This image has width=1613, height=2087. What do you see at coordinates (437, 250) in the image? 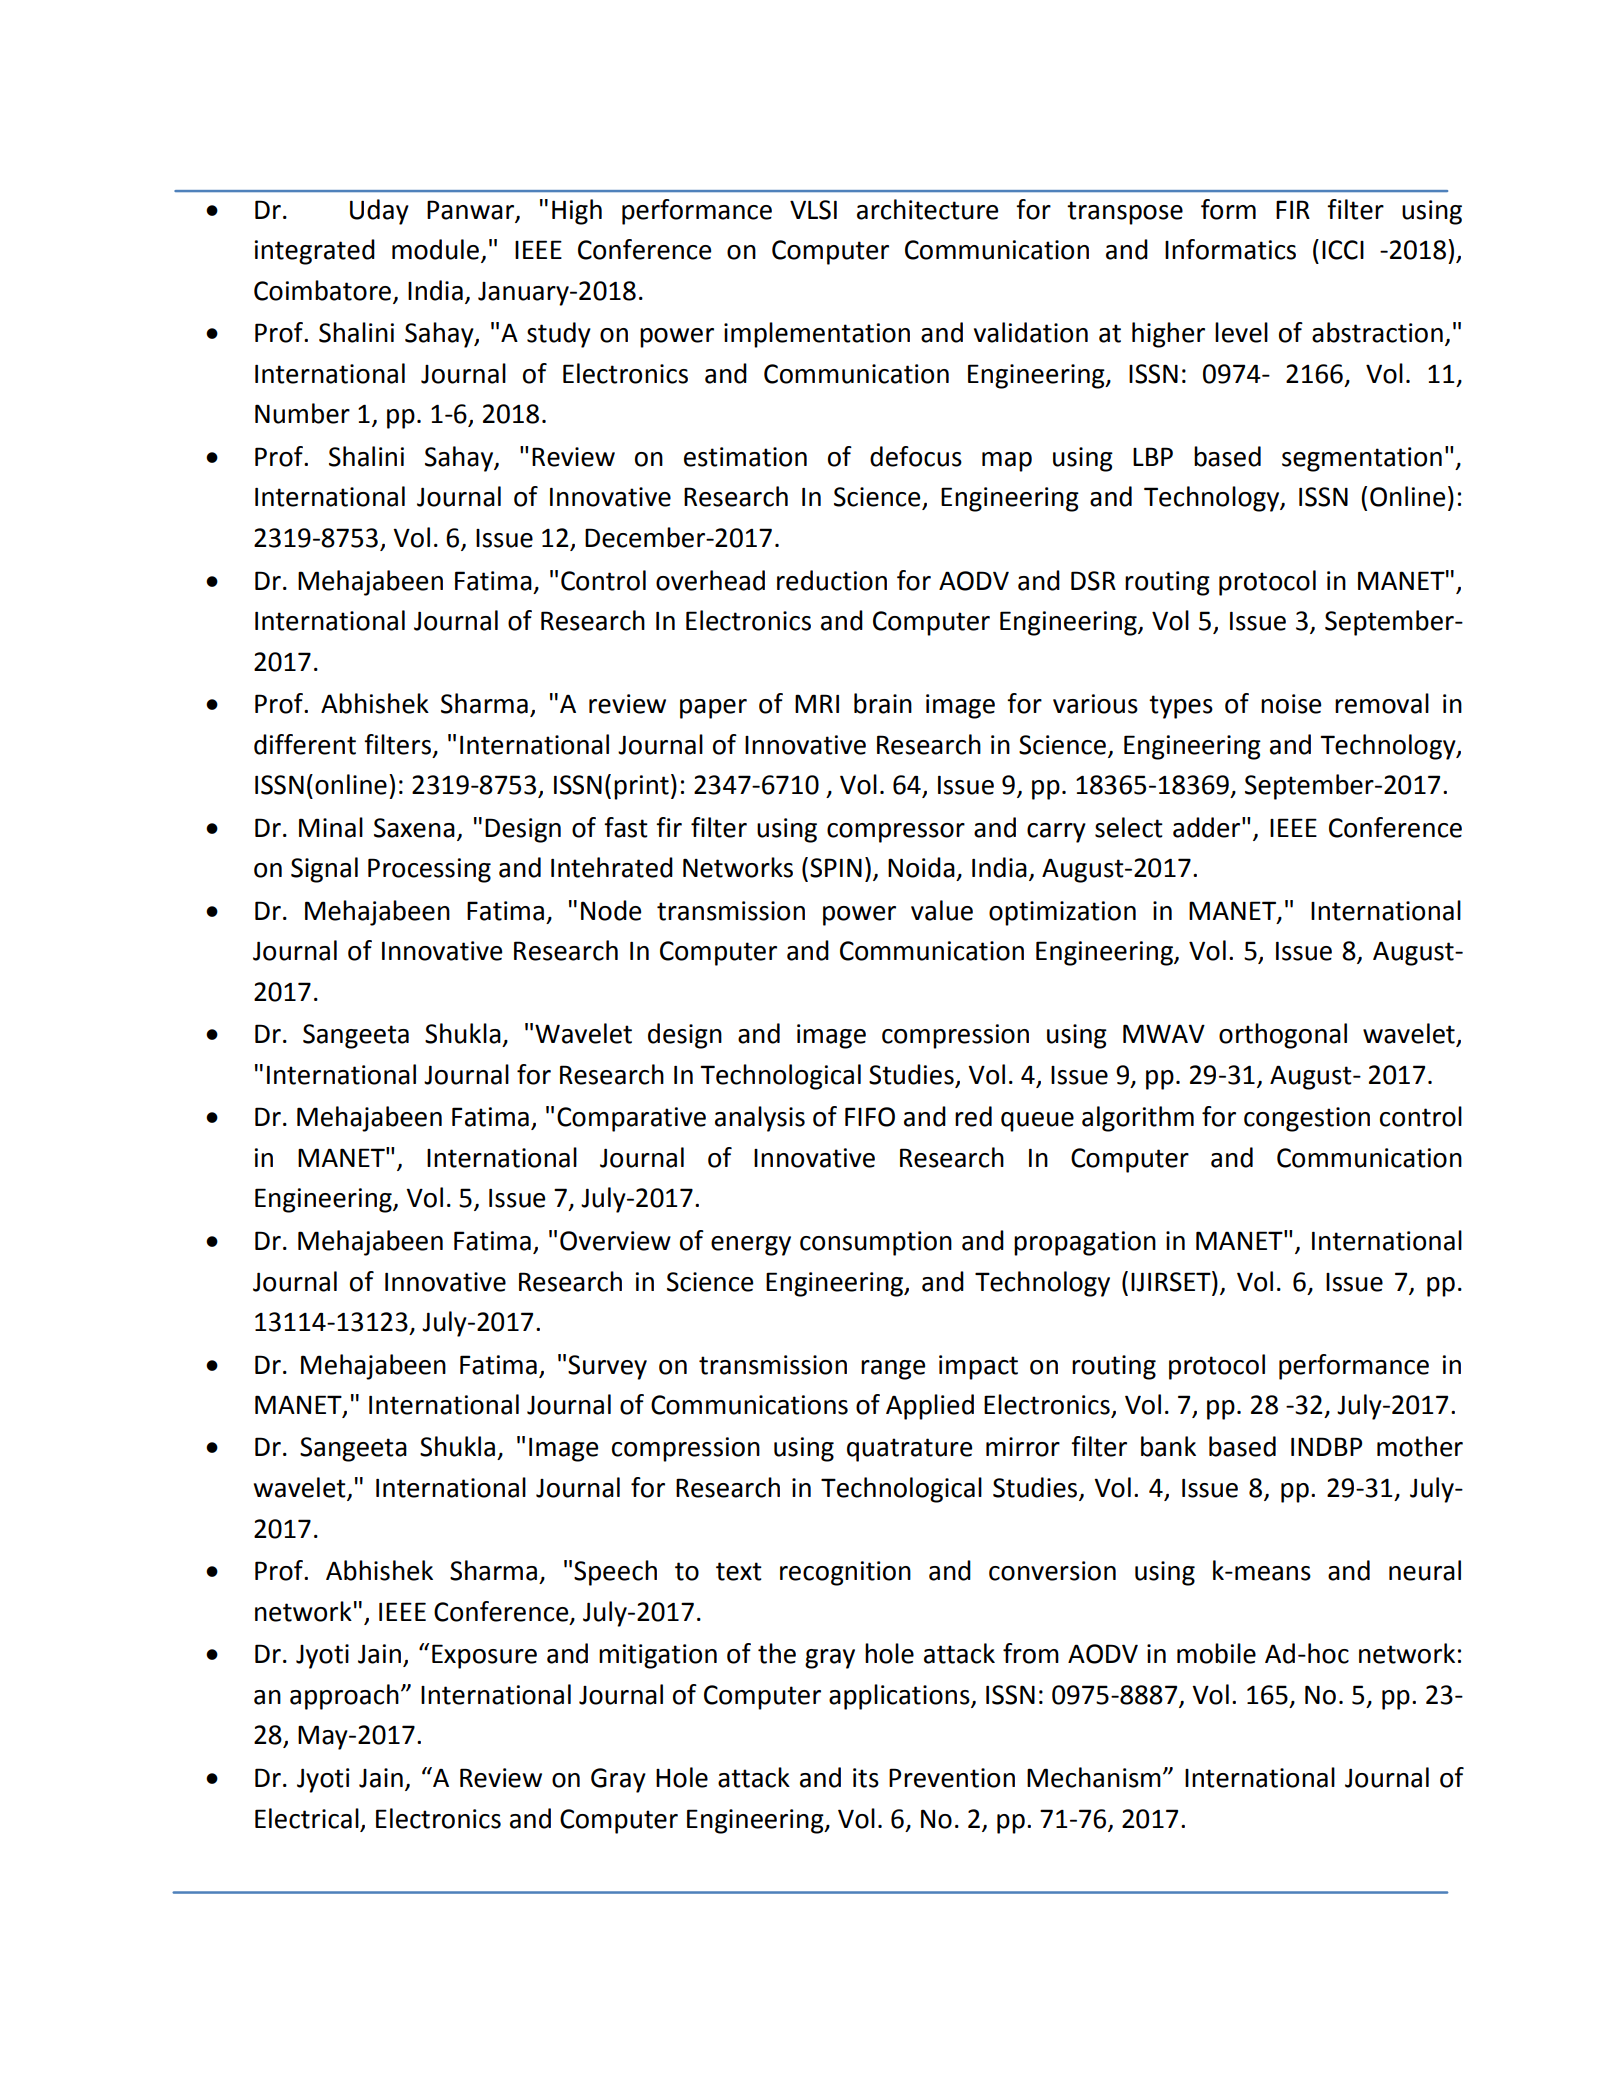
I see `module` at bounding box center [437, 250].
